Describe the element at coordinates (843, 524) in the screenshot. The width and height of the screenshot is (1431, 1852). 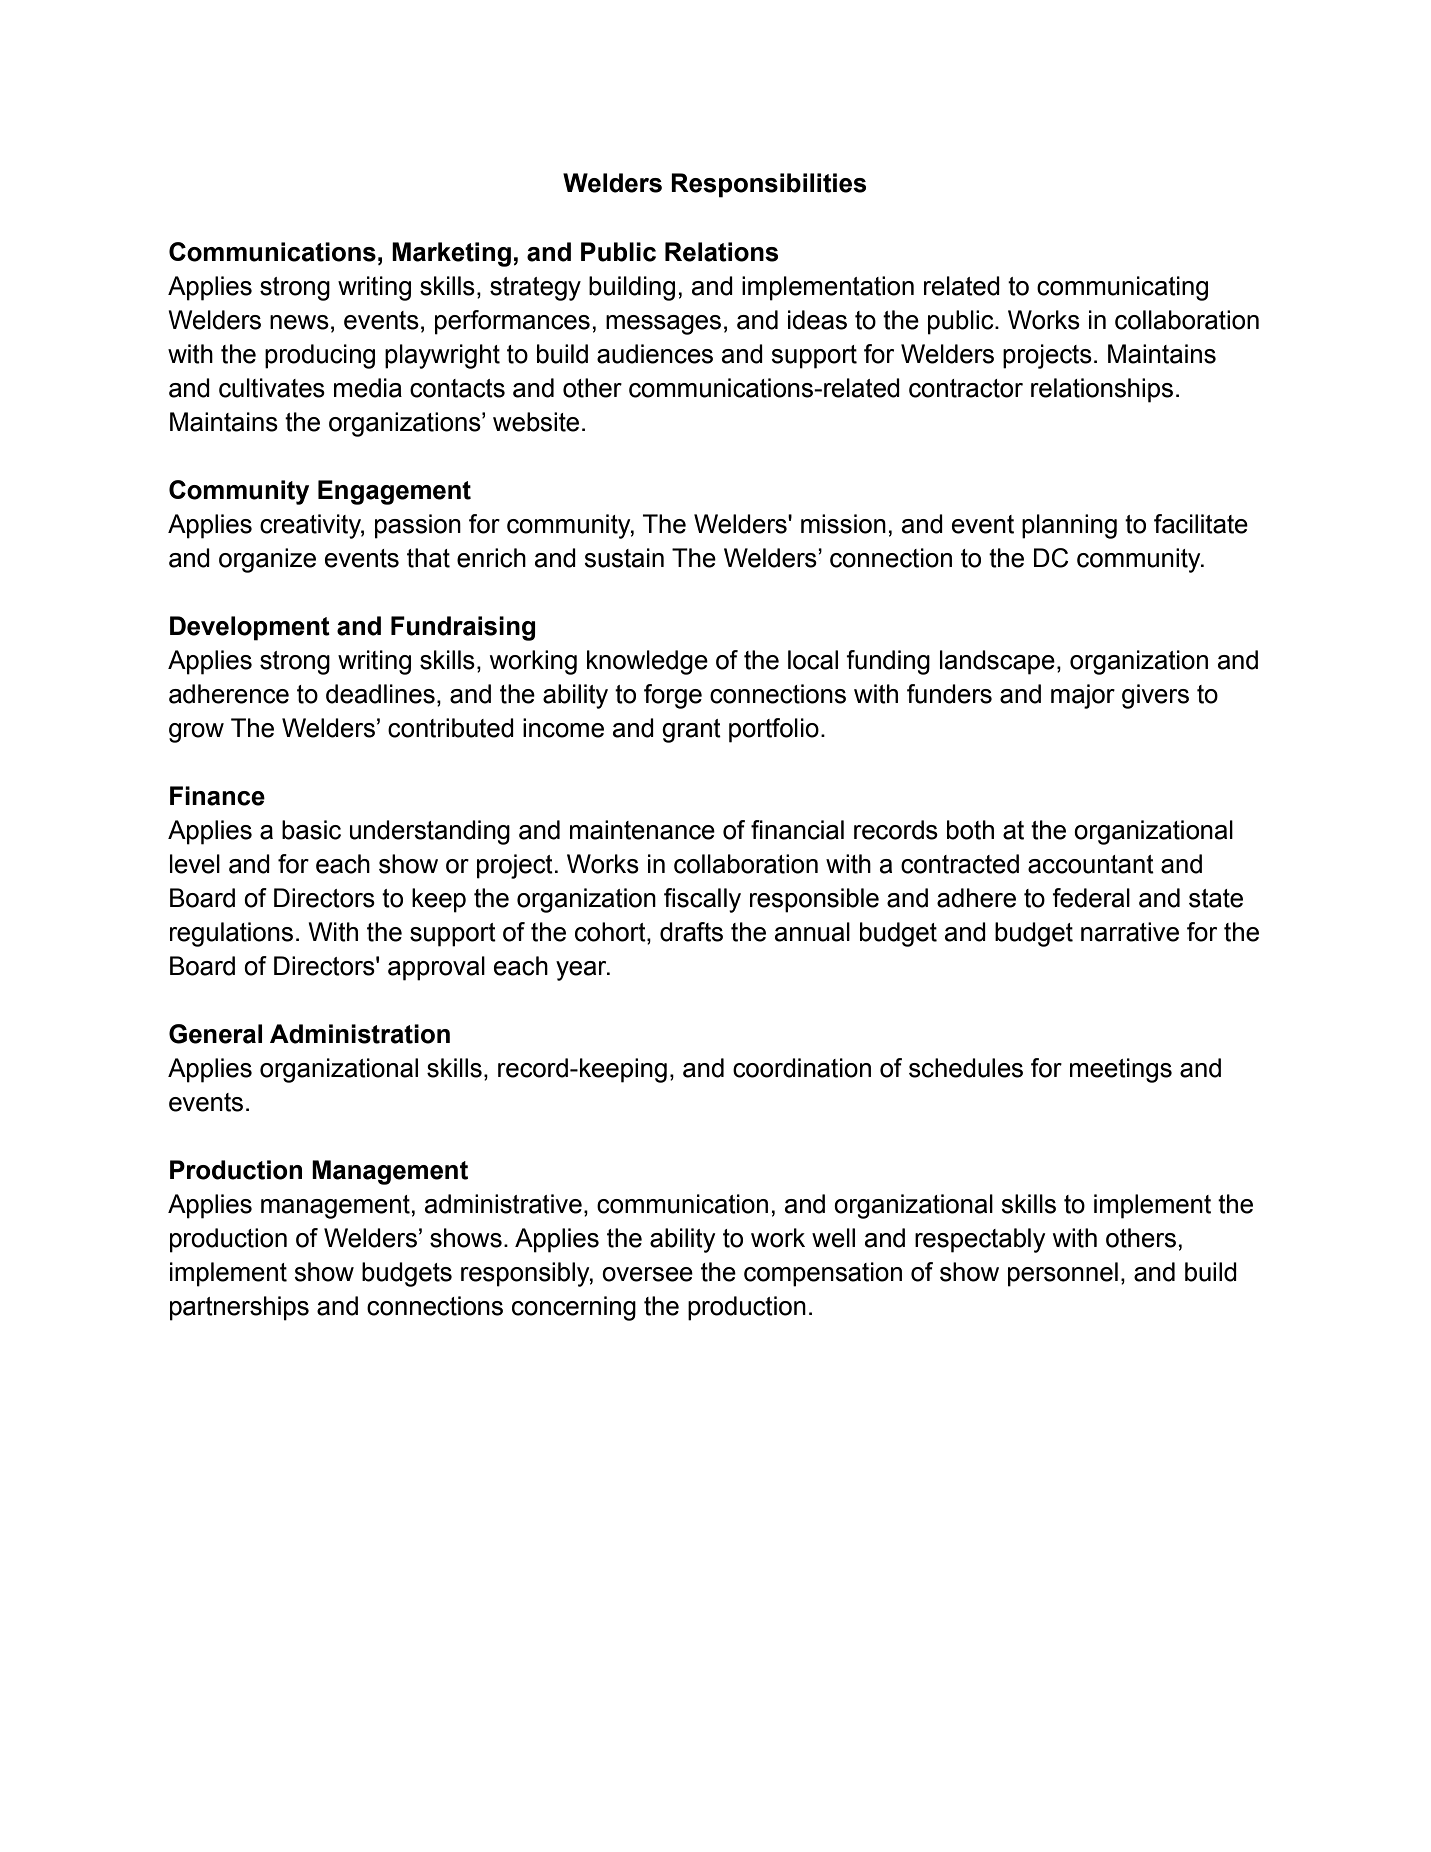
I see `mission` at that location.
